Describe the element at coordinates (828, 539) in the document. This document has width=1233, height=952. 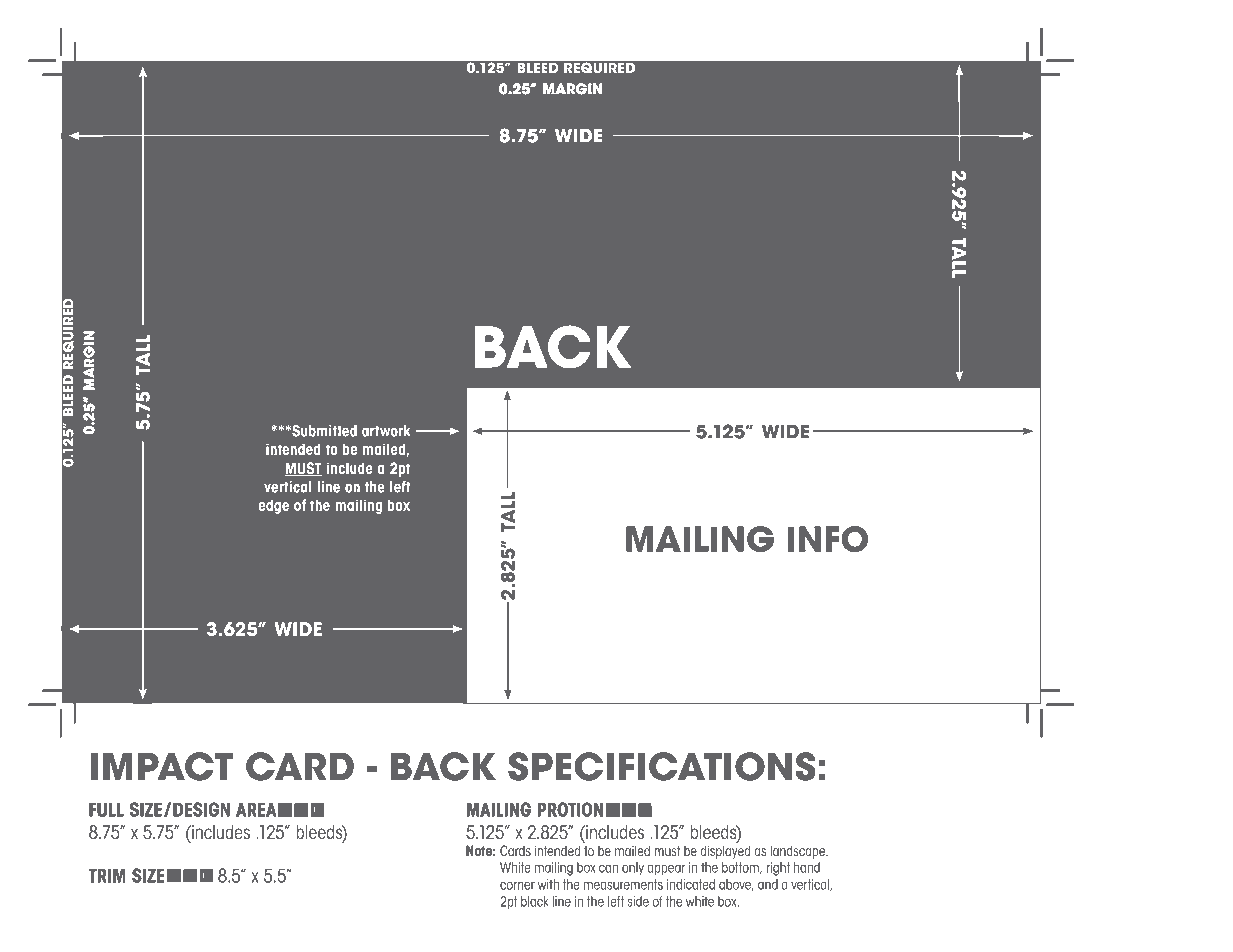
I see `INFO` at that location.
